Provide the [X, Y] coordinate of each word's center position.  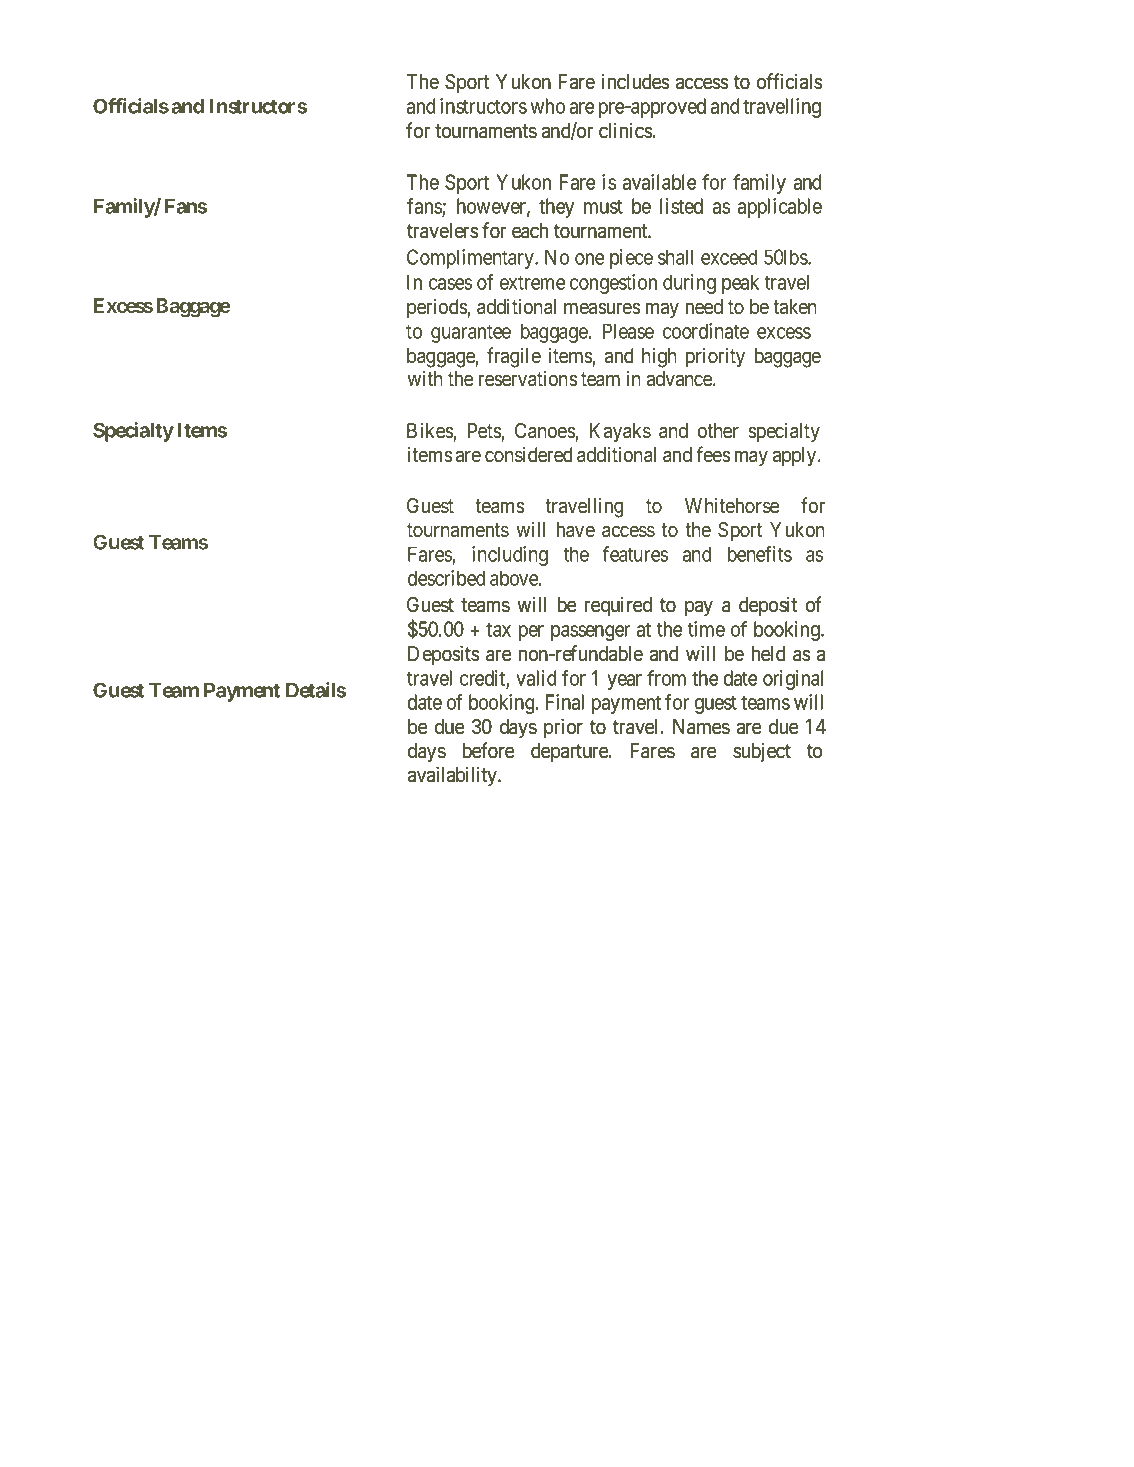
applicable [780, 208]
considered [528, 454]
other [718, 431]
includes [635, 82]
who [548, 106]
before [488, 750]
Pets [485, 432]
